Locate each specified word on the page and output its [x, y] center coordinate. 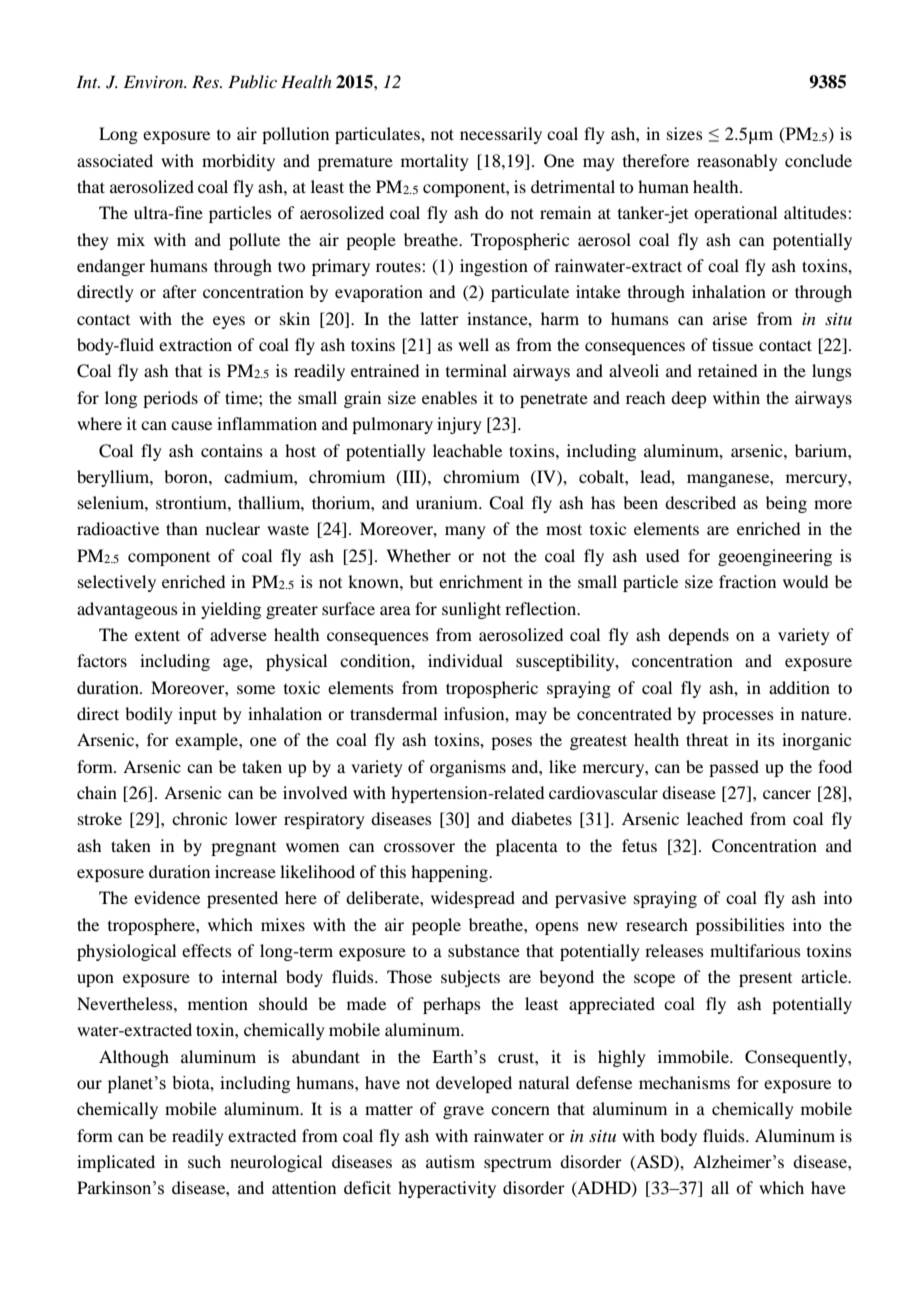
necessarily [501, 135]
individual [465, 660]
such [204, 1161]
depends [698, 636]
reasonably [737, 162]
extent [157, 635]
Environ [155, 81]
